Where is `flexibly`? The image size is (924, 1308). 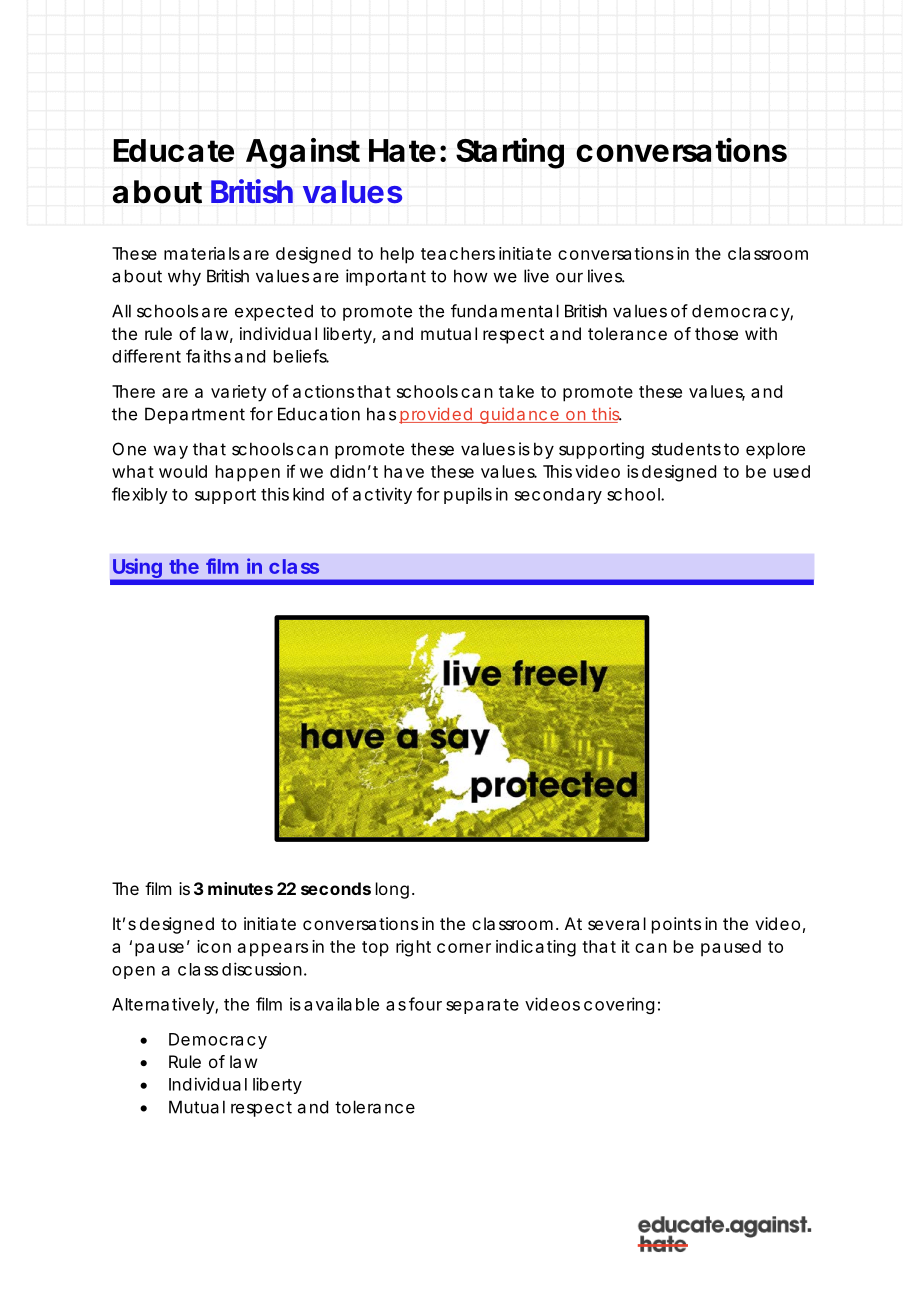 flexibly is located at coordinates (140, 495).
